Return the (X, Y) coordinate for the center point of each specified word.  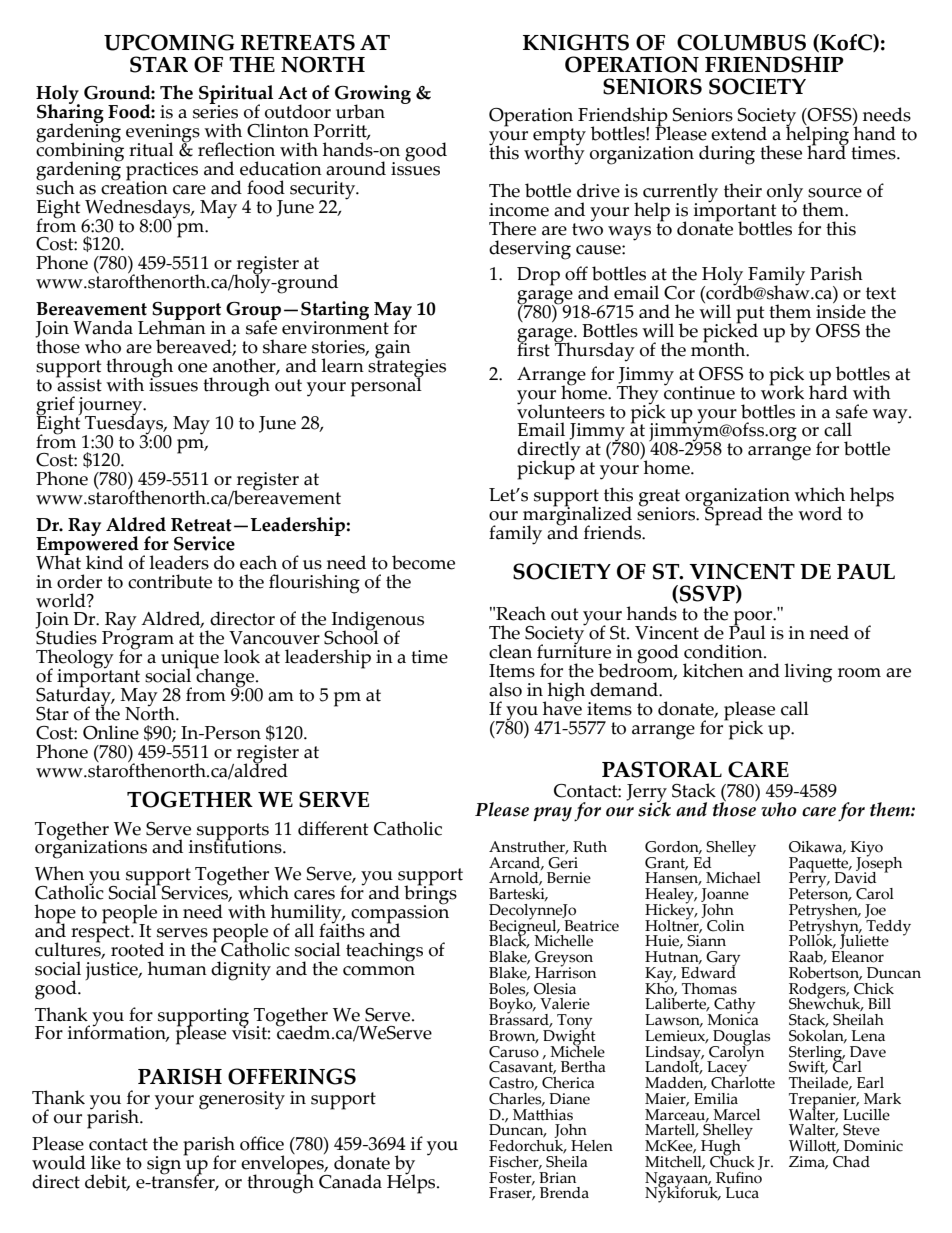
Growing (373, 96)
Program (138, 640)
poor (753, 619)
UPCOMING (169, 42)
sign (165, 1165)
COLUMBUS (741, 42)
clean (510, 651)
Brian (557, 1178)
